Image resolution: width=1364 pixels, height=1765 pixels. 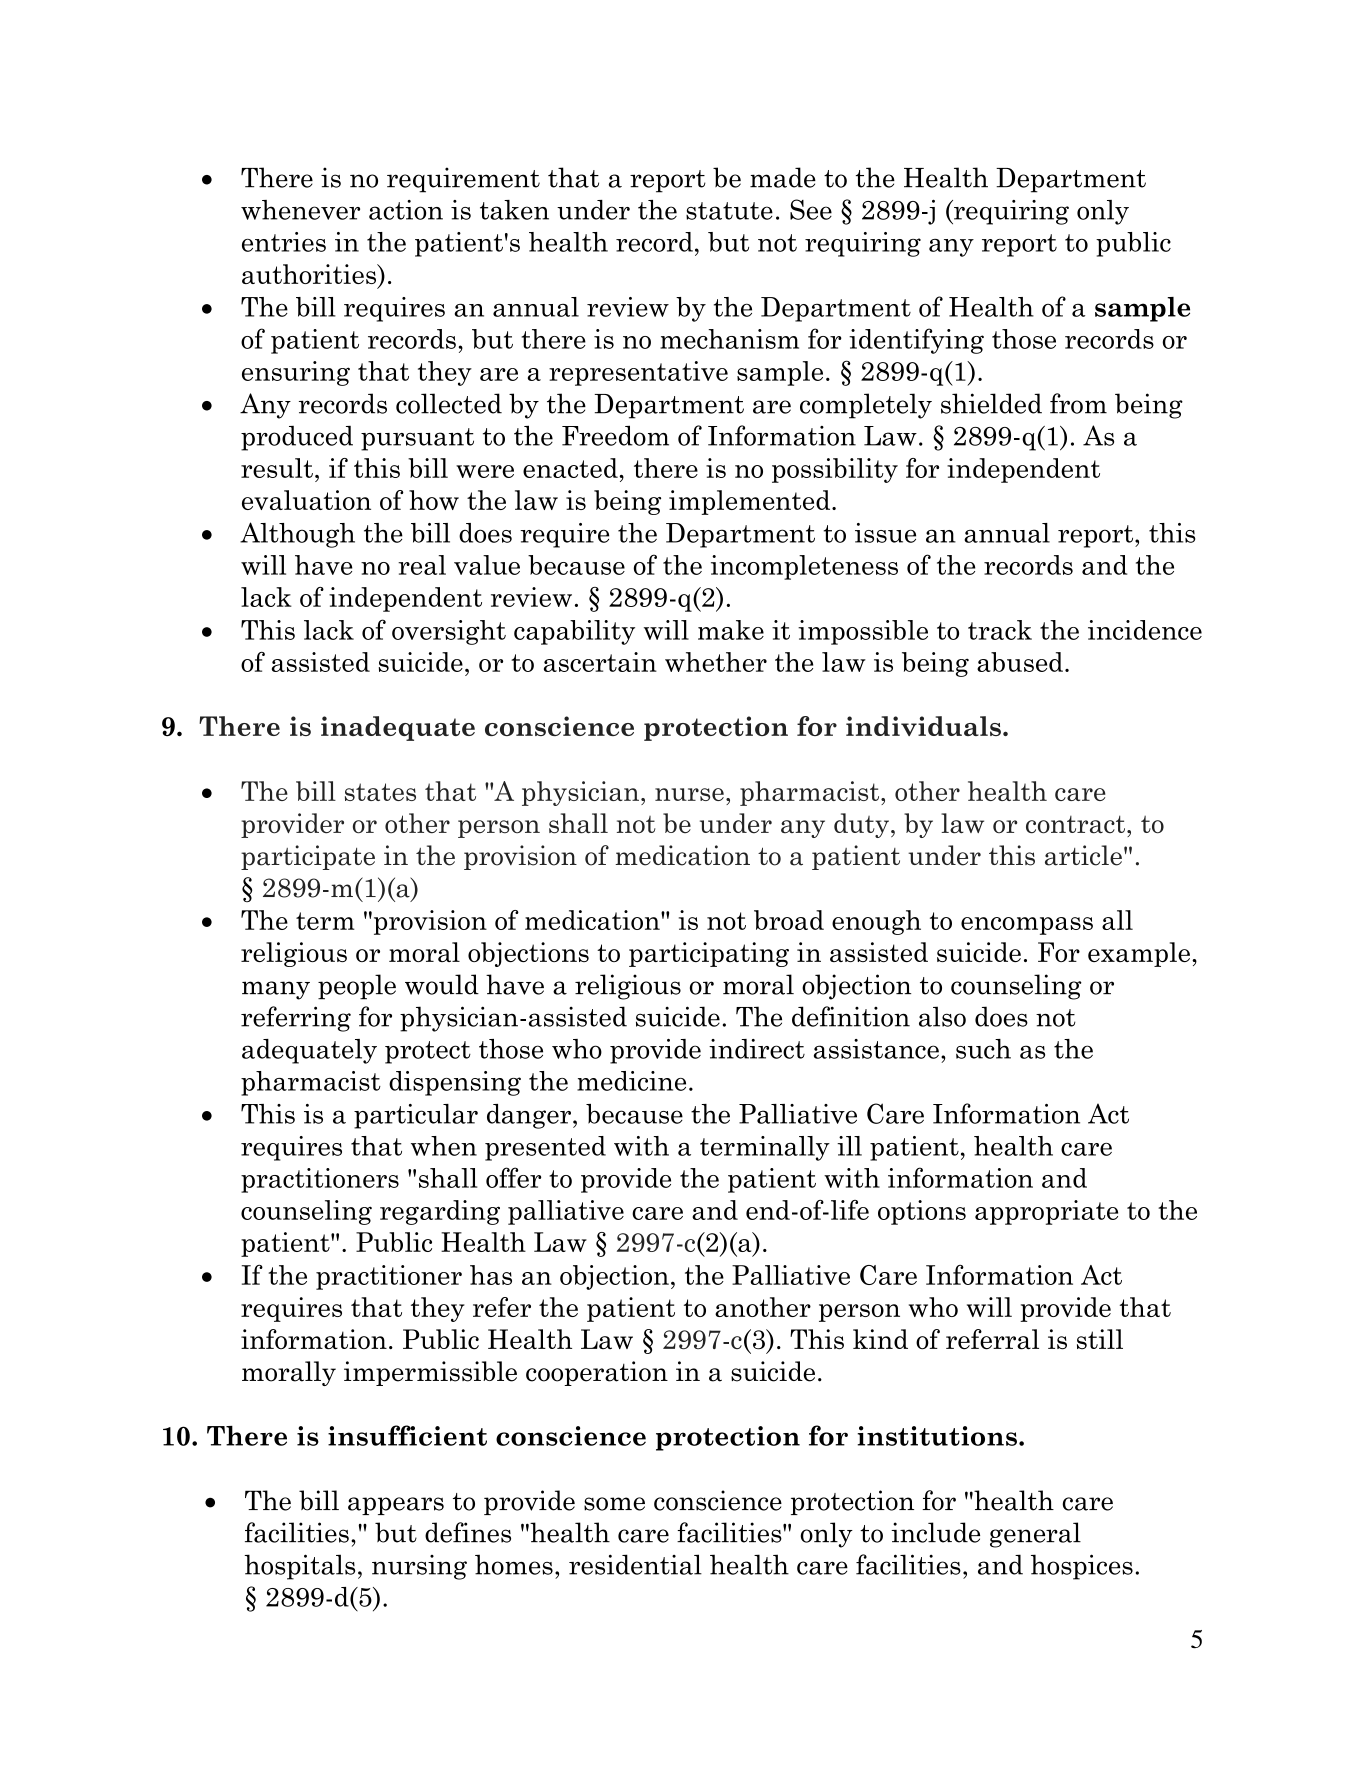 I want to click on particular, so click(x=416, y=1116).
